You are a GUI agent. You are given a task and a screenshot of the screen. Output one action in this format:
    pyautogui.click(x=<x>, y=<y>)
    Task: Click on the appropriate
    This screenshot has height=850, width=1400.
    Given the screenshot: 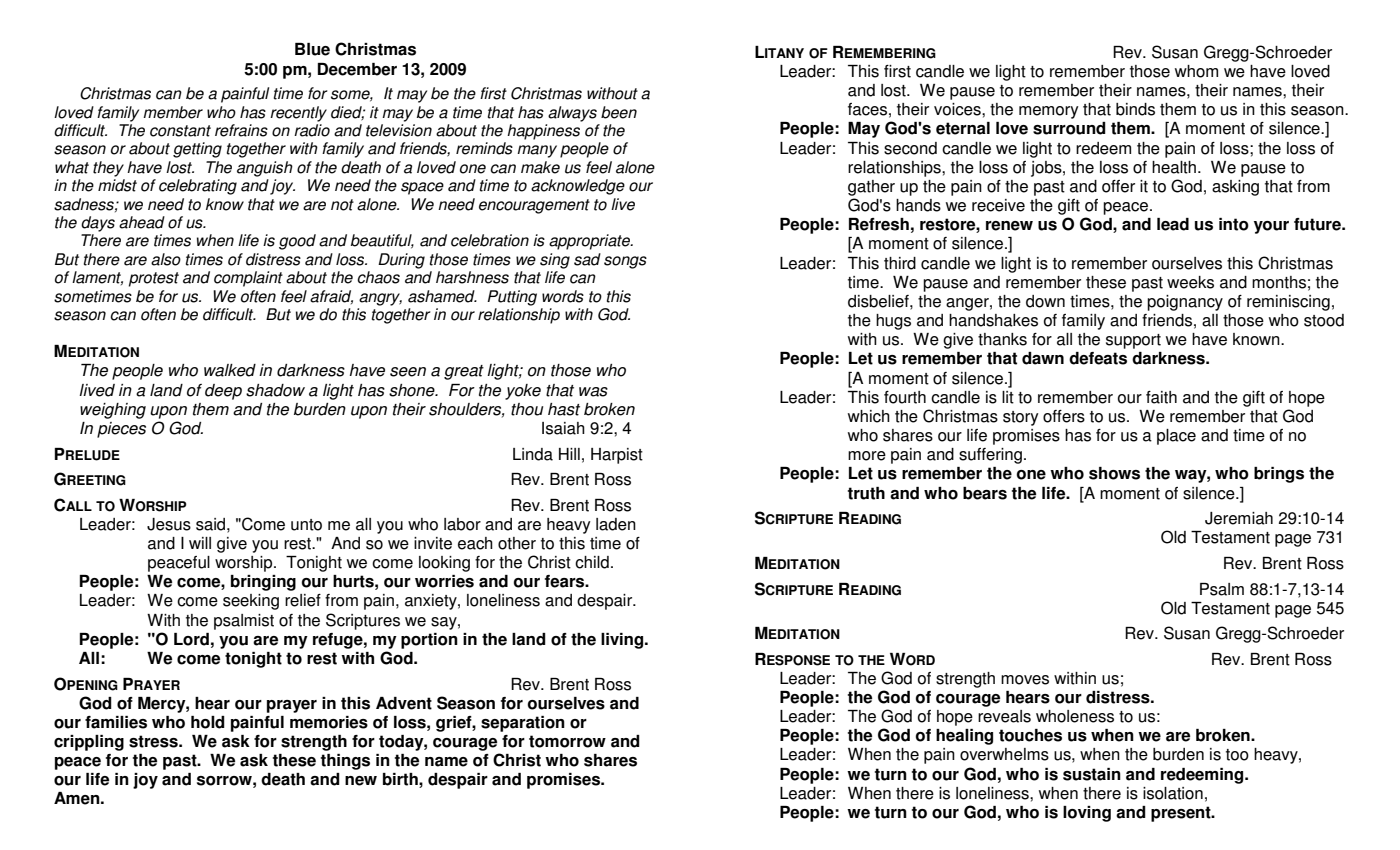 What is the action you would take?
    pyautogui.click(x=591, y=242)
